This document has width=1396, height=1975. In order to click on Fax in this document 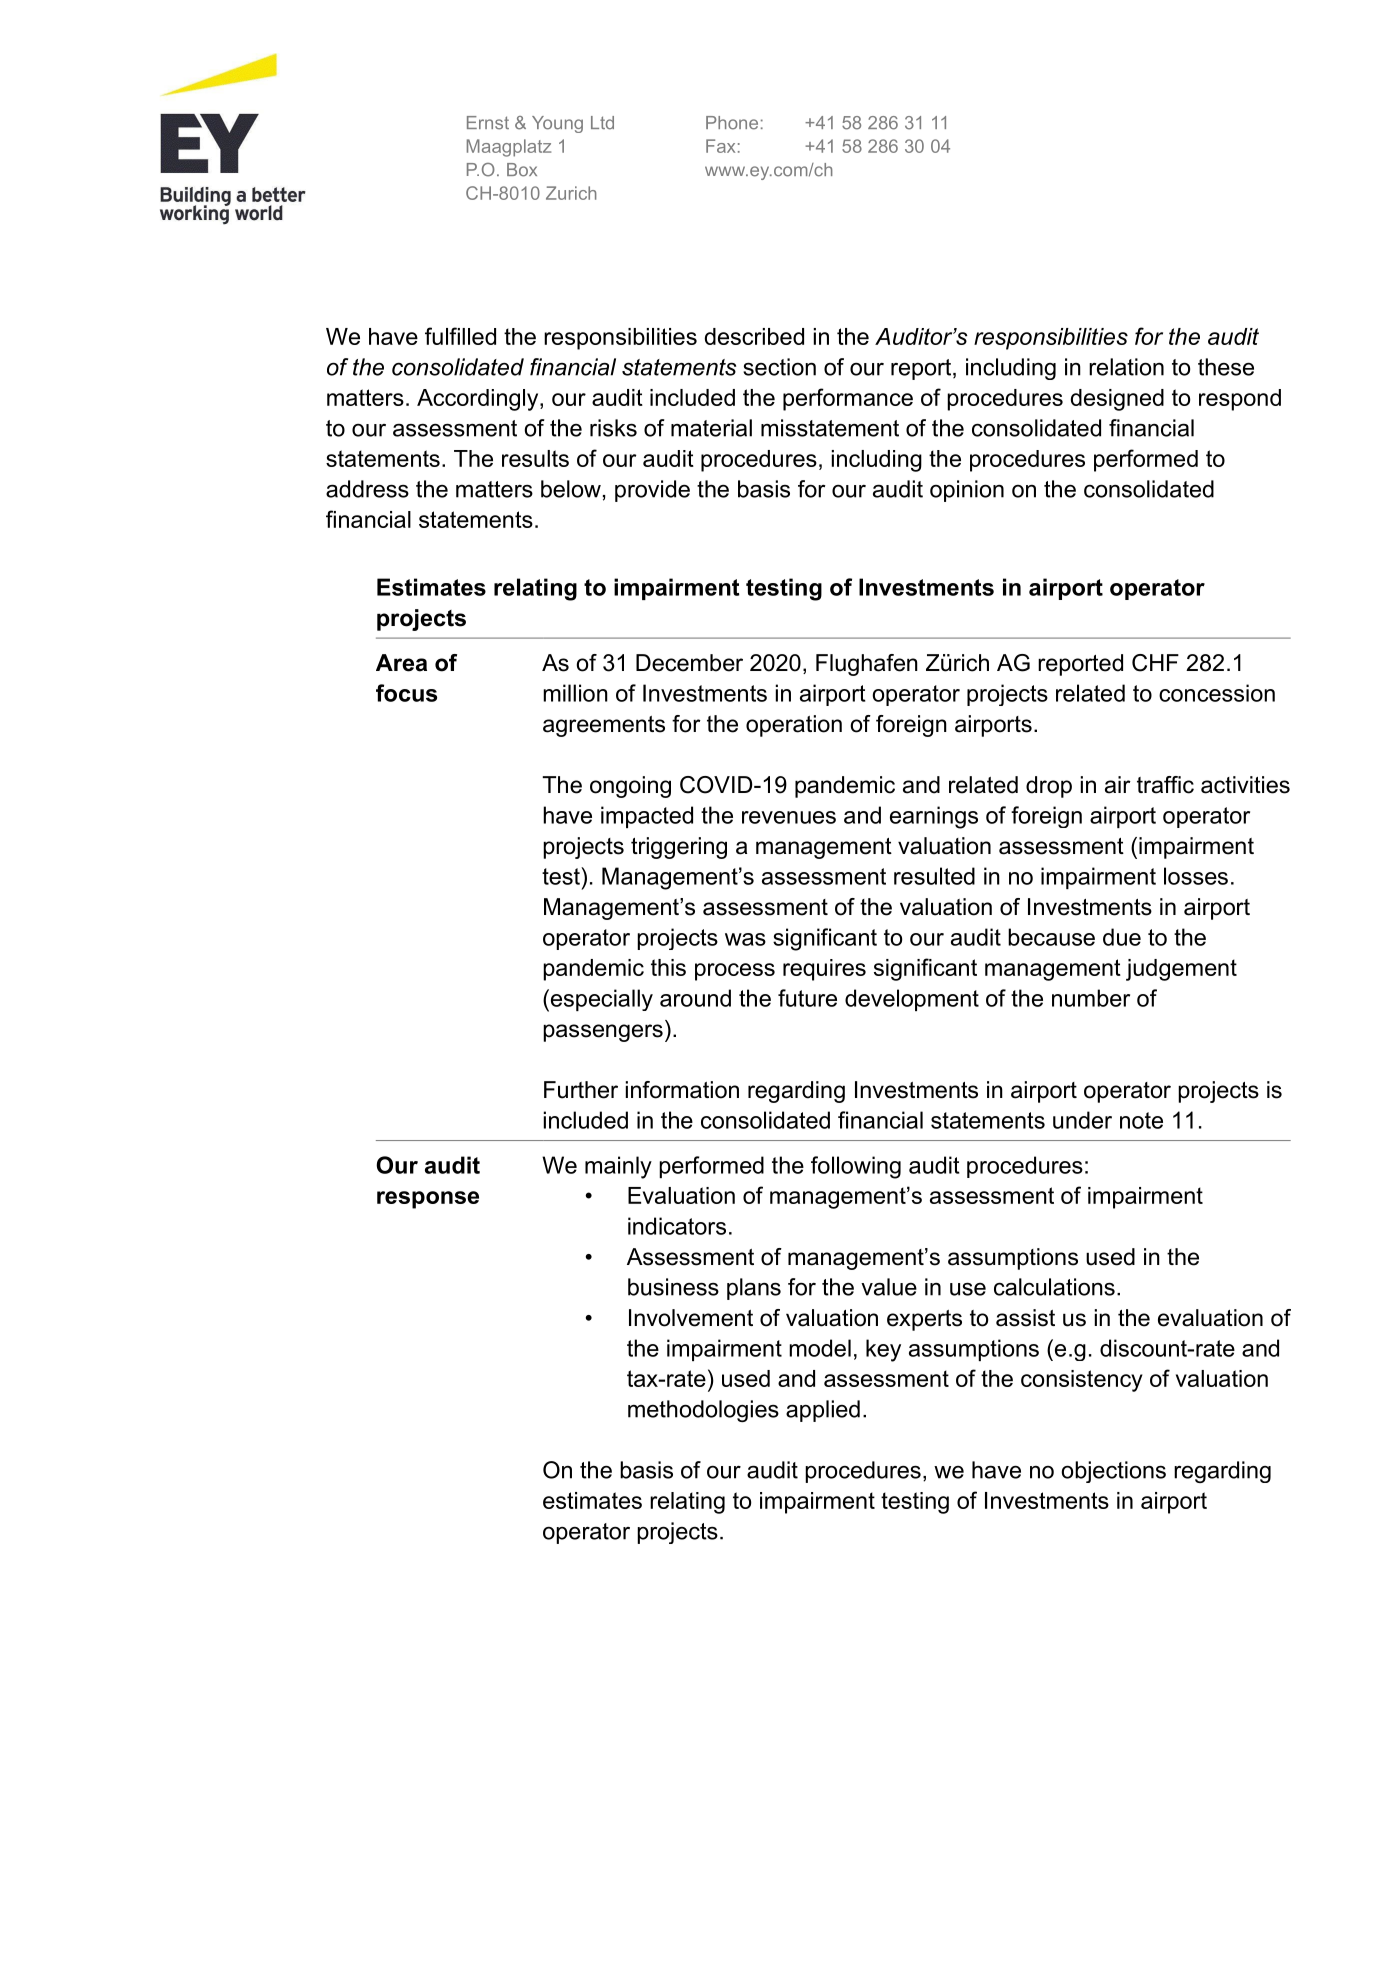, I will do `click(720, 146)`.
